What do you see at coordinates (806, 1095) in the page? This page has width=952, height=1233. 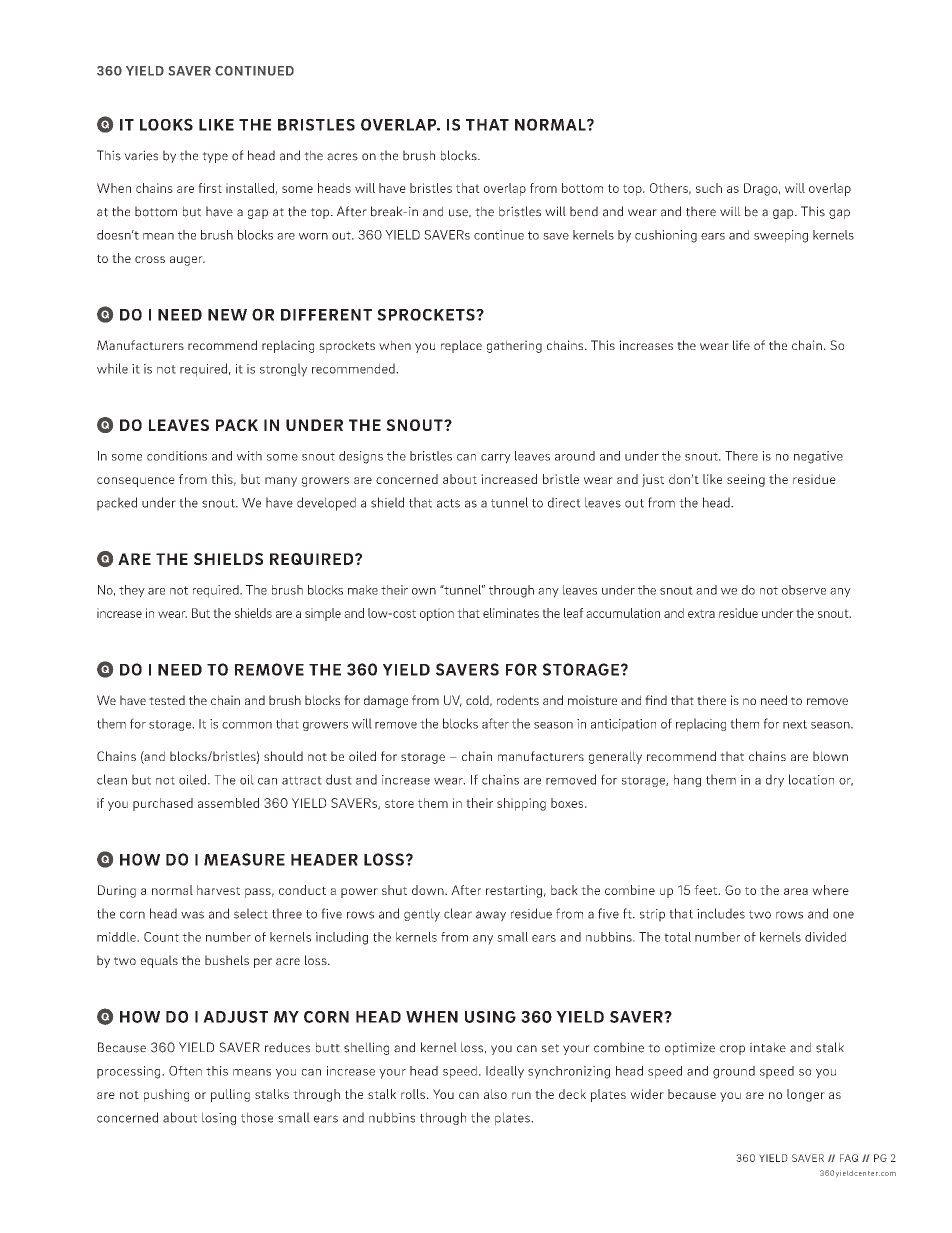 I see `longer` at bounding box center [806, 1095].
